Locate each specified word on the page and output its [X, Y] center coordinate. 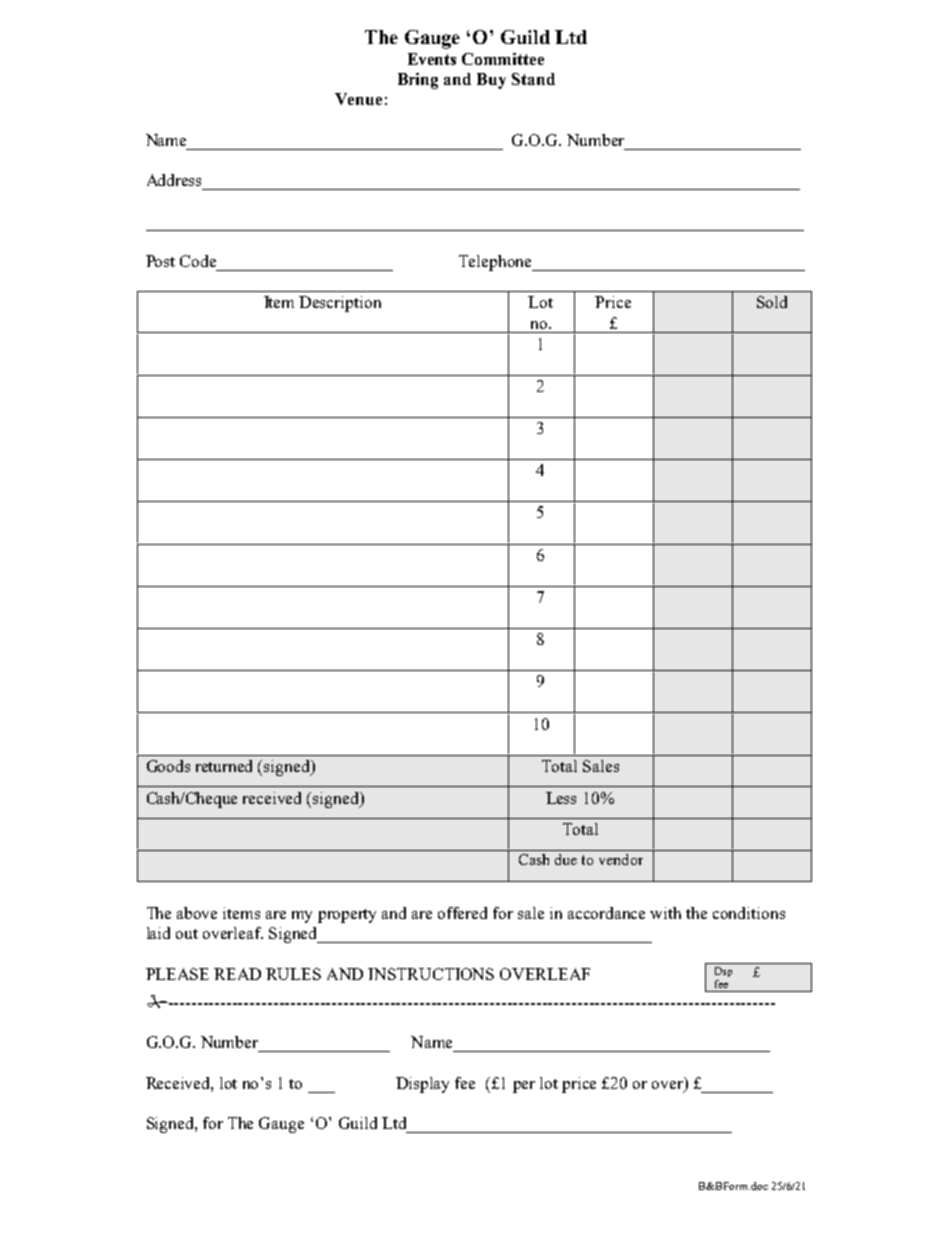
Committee [503, 59]
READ [237, 974]
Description [340, 304]
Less [561, 798]
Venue [358, 99]
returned [224, 766]
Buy [491, 81]
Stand [533, 79]
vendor [621, 859]
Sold [772, 302]
